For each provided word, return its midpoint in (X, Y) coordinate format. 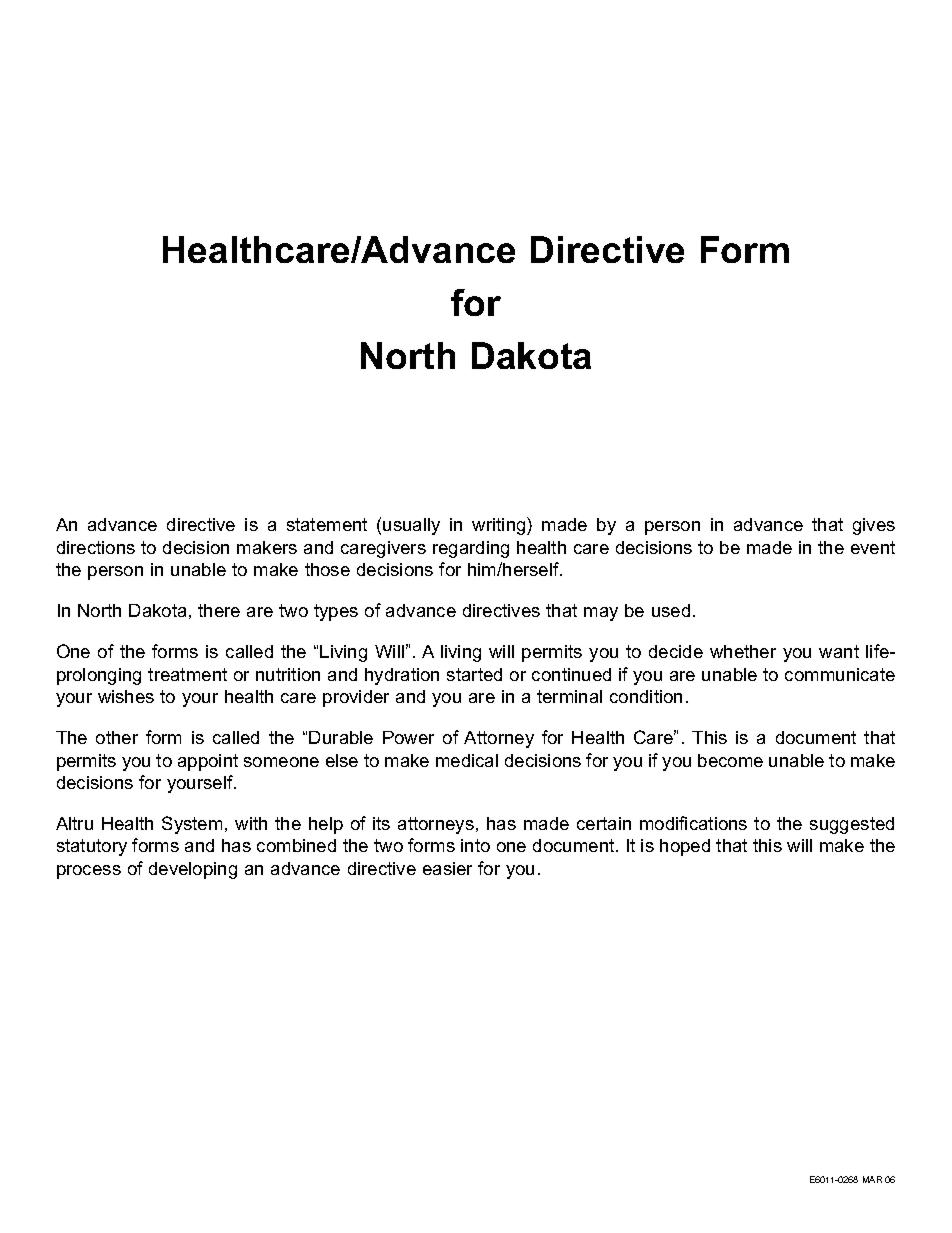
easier (447, 868)
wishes (126, 696)
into (475, 845)
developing (193, 870)
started (474, 674)
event (873, 547)
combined (296, 845)
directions (96, 547)
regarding (471, 549)
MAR (872, 1179)
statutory (92, 847)
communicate (840, 674)
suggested (852, 825)
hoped (685, 847)
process (89, 872)
